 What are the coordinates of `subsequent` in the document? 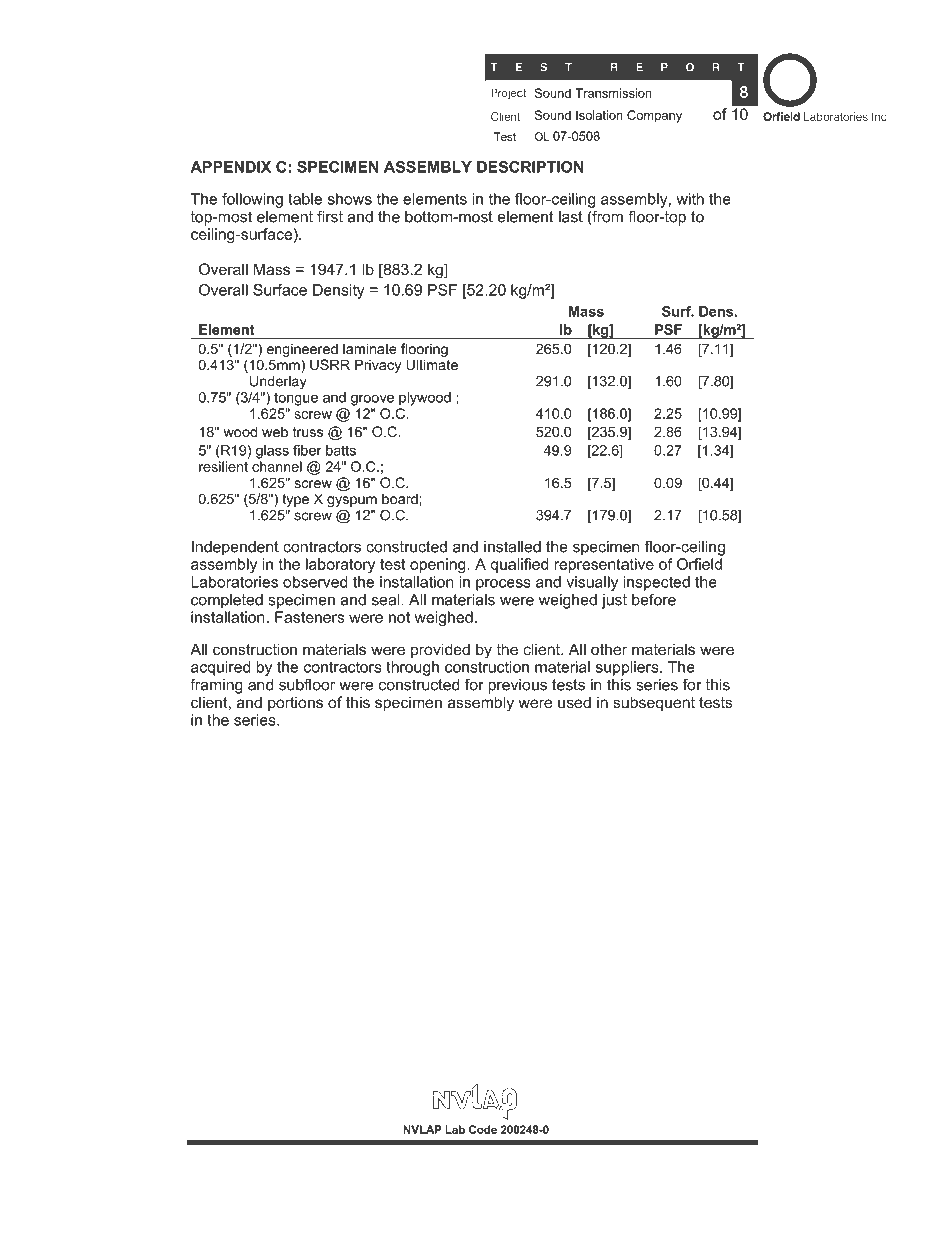 It's located at (654, 703).
